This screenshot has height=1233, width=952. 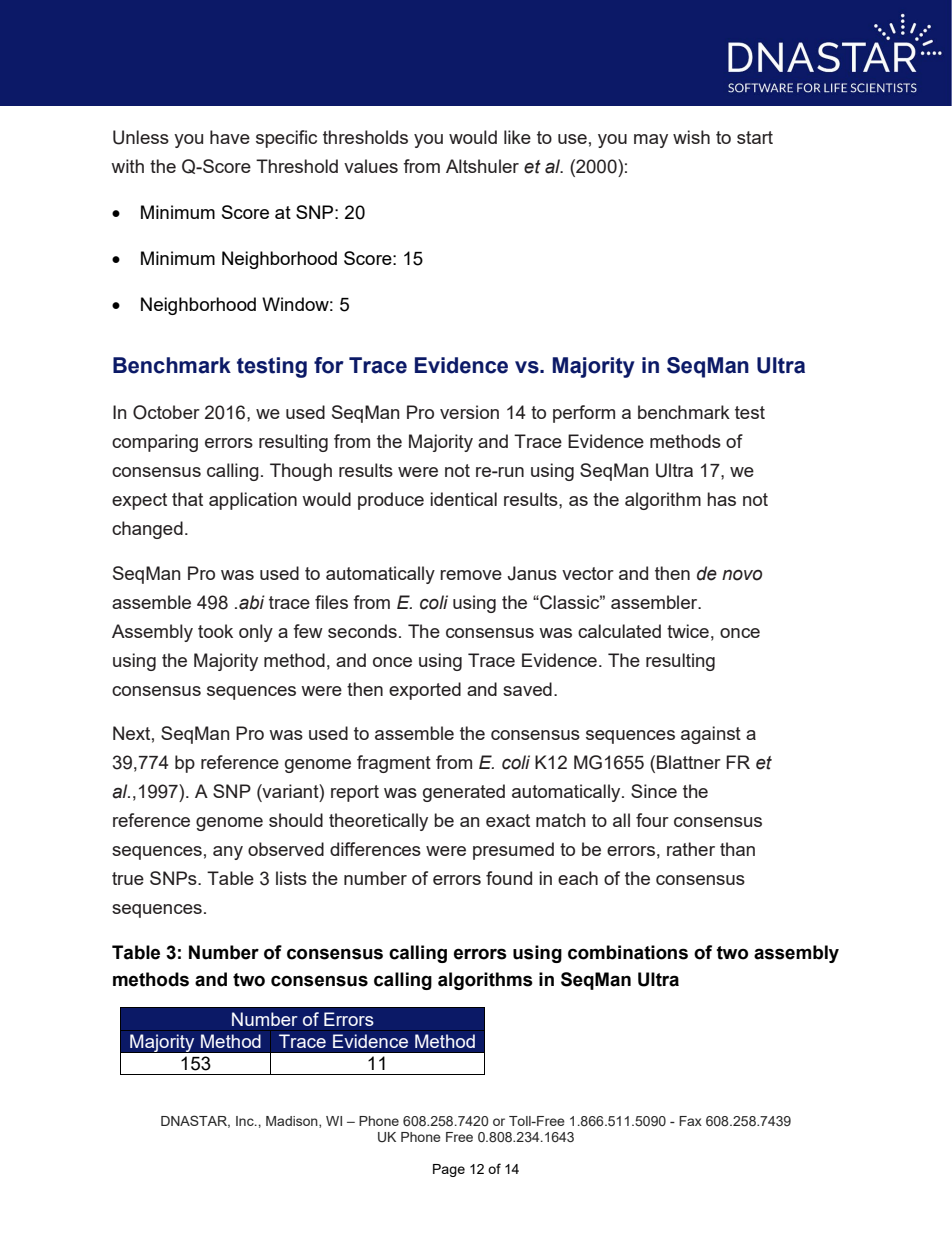 What do you see at coordinates (690, 1121) in the screenshot?
I see `Fax` at bounding box center [690, 1121].
